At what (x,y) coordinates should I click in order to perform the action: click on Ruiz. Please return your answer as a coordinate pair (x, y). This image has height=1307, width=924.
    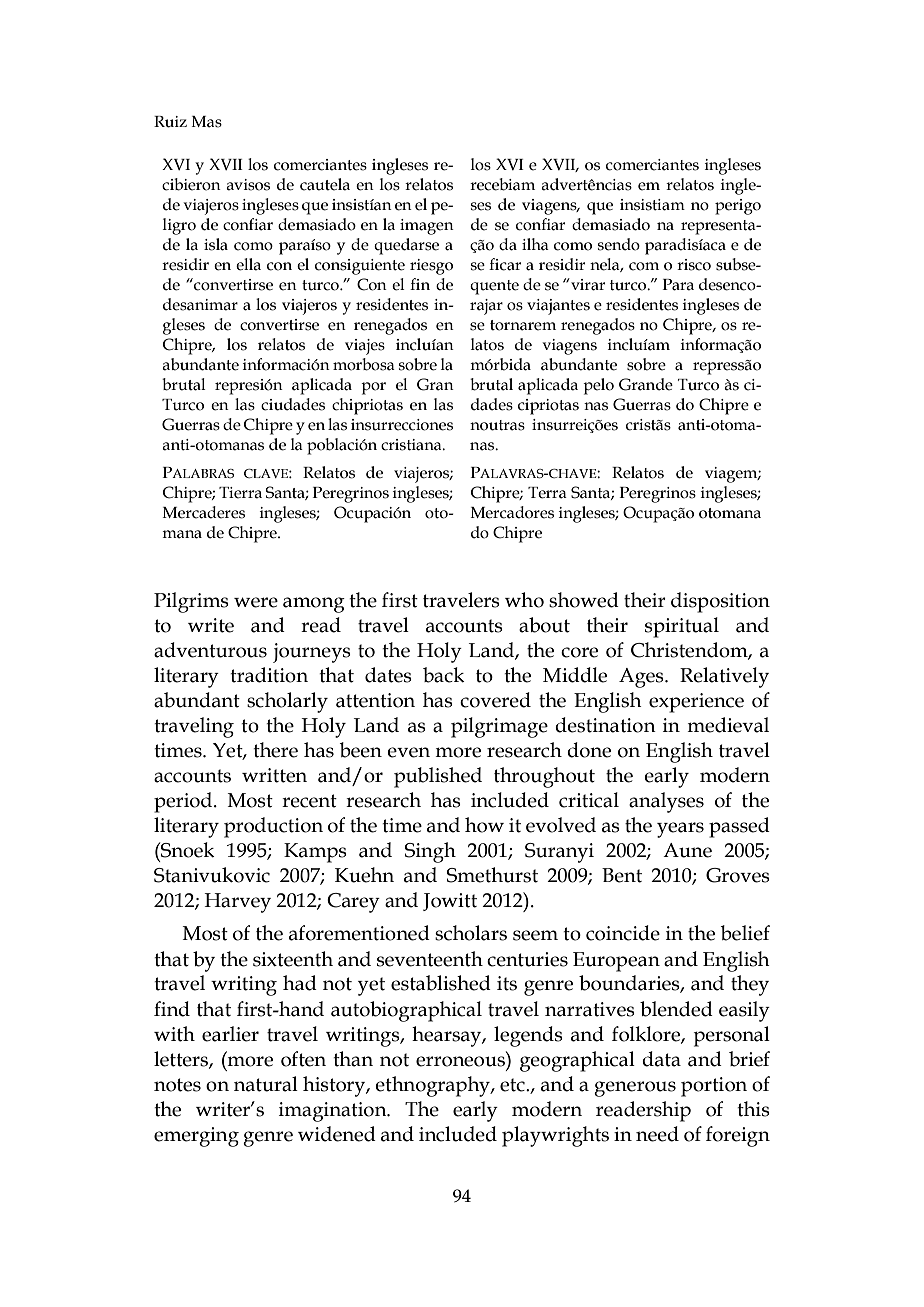
    Looking at the image, I should click on (170, 122).
